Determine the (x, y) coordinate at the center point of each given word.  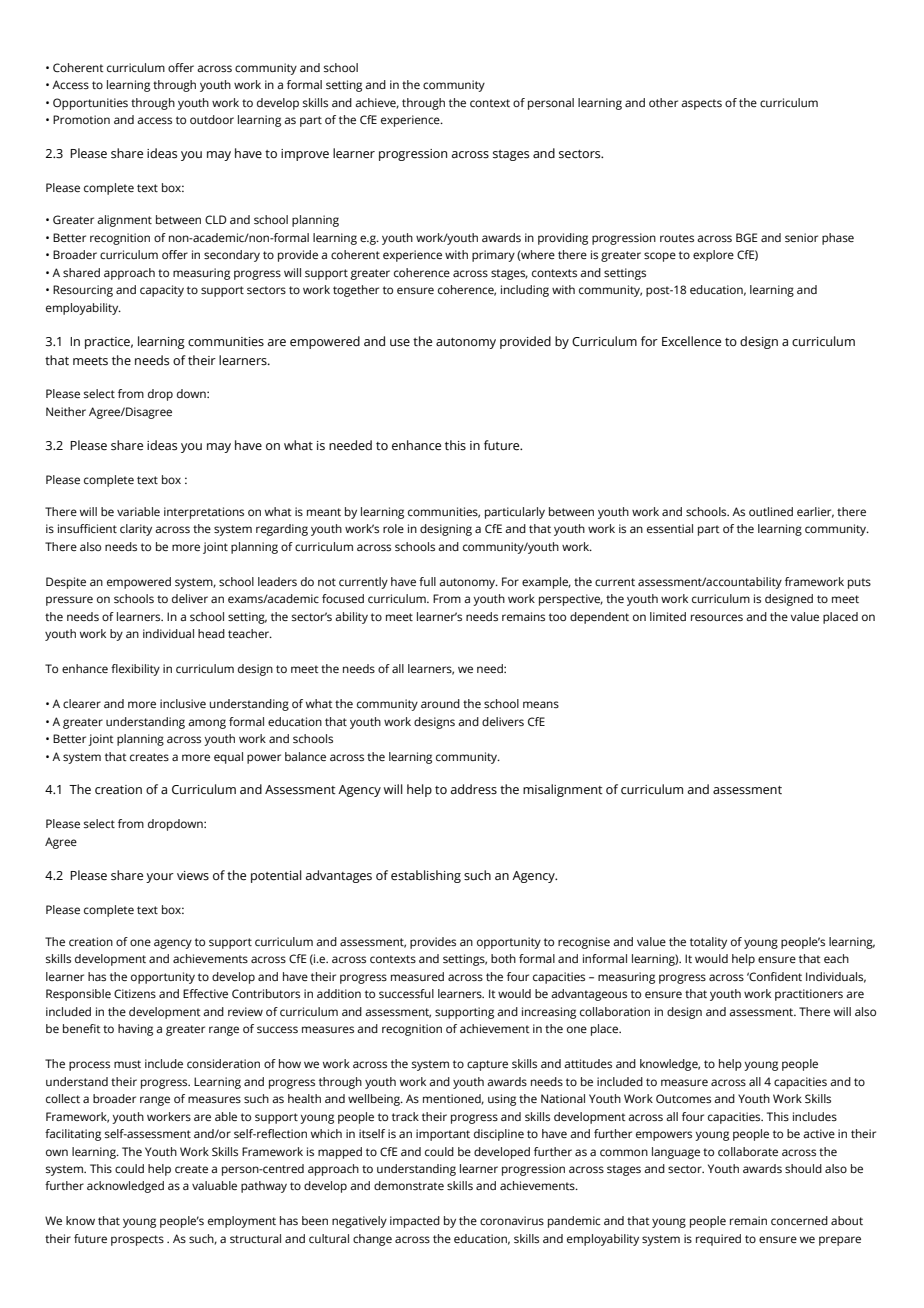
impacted (415, 1222)
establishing (426, 876)
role (393, 528)
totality (708, 943)
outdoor (212, 119)
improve (305, 155)
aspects (701, 104)
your (160, 878)
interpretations (204, 513)
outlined (771, 511)
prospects (137, 1240)
